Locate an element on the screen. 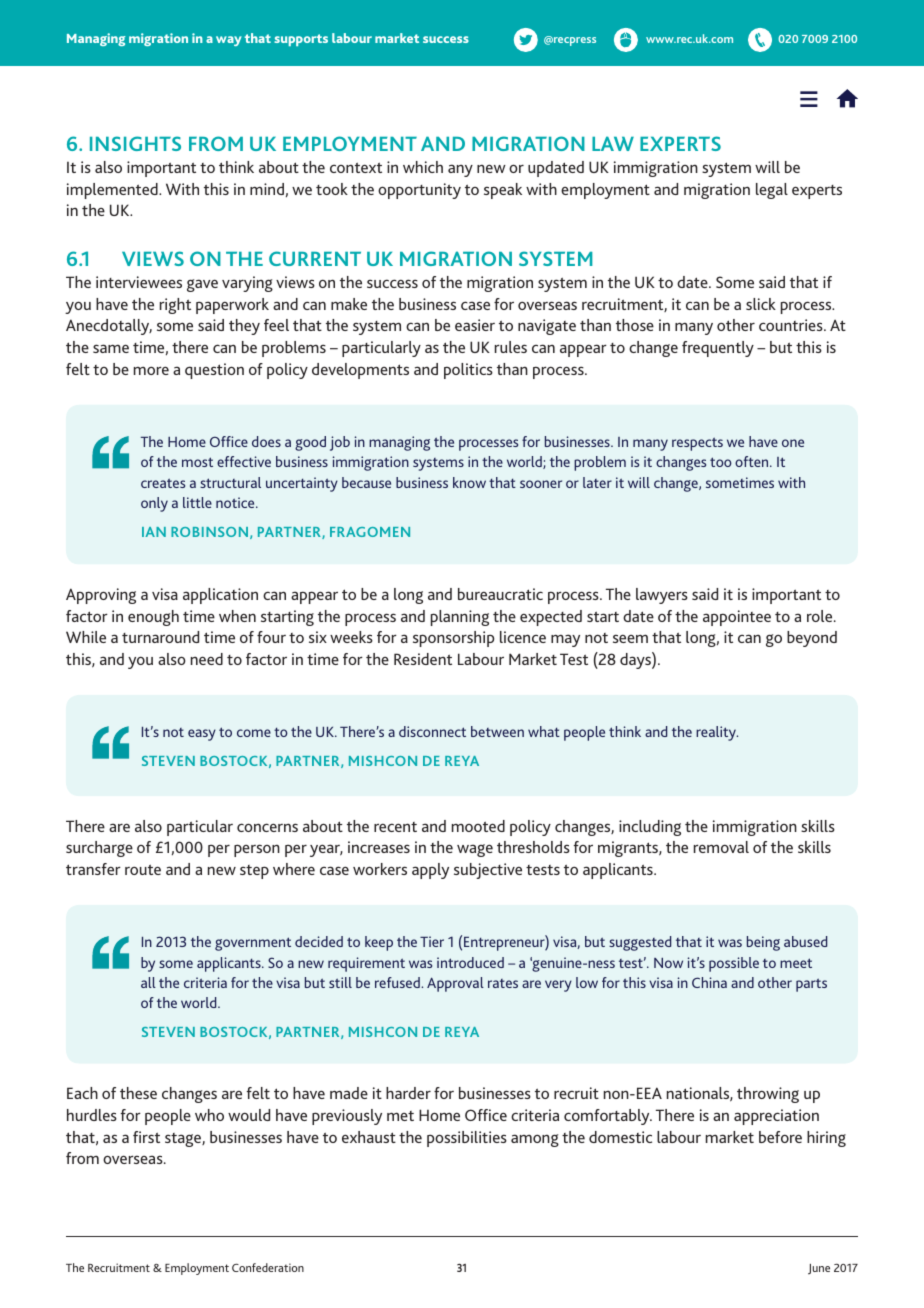 The image size is (924, 1308). often is located at coordinates (753, 461).
